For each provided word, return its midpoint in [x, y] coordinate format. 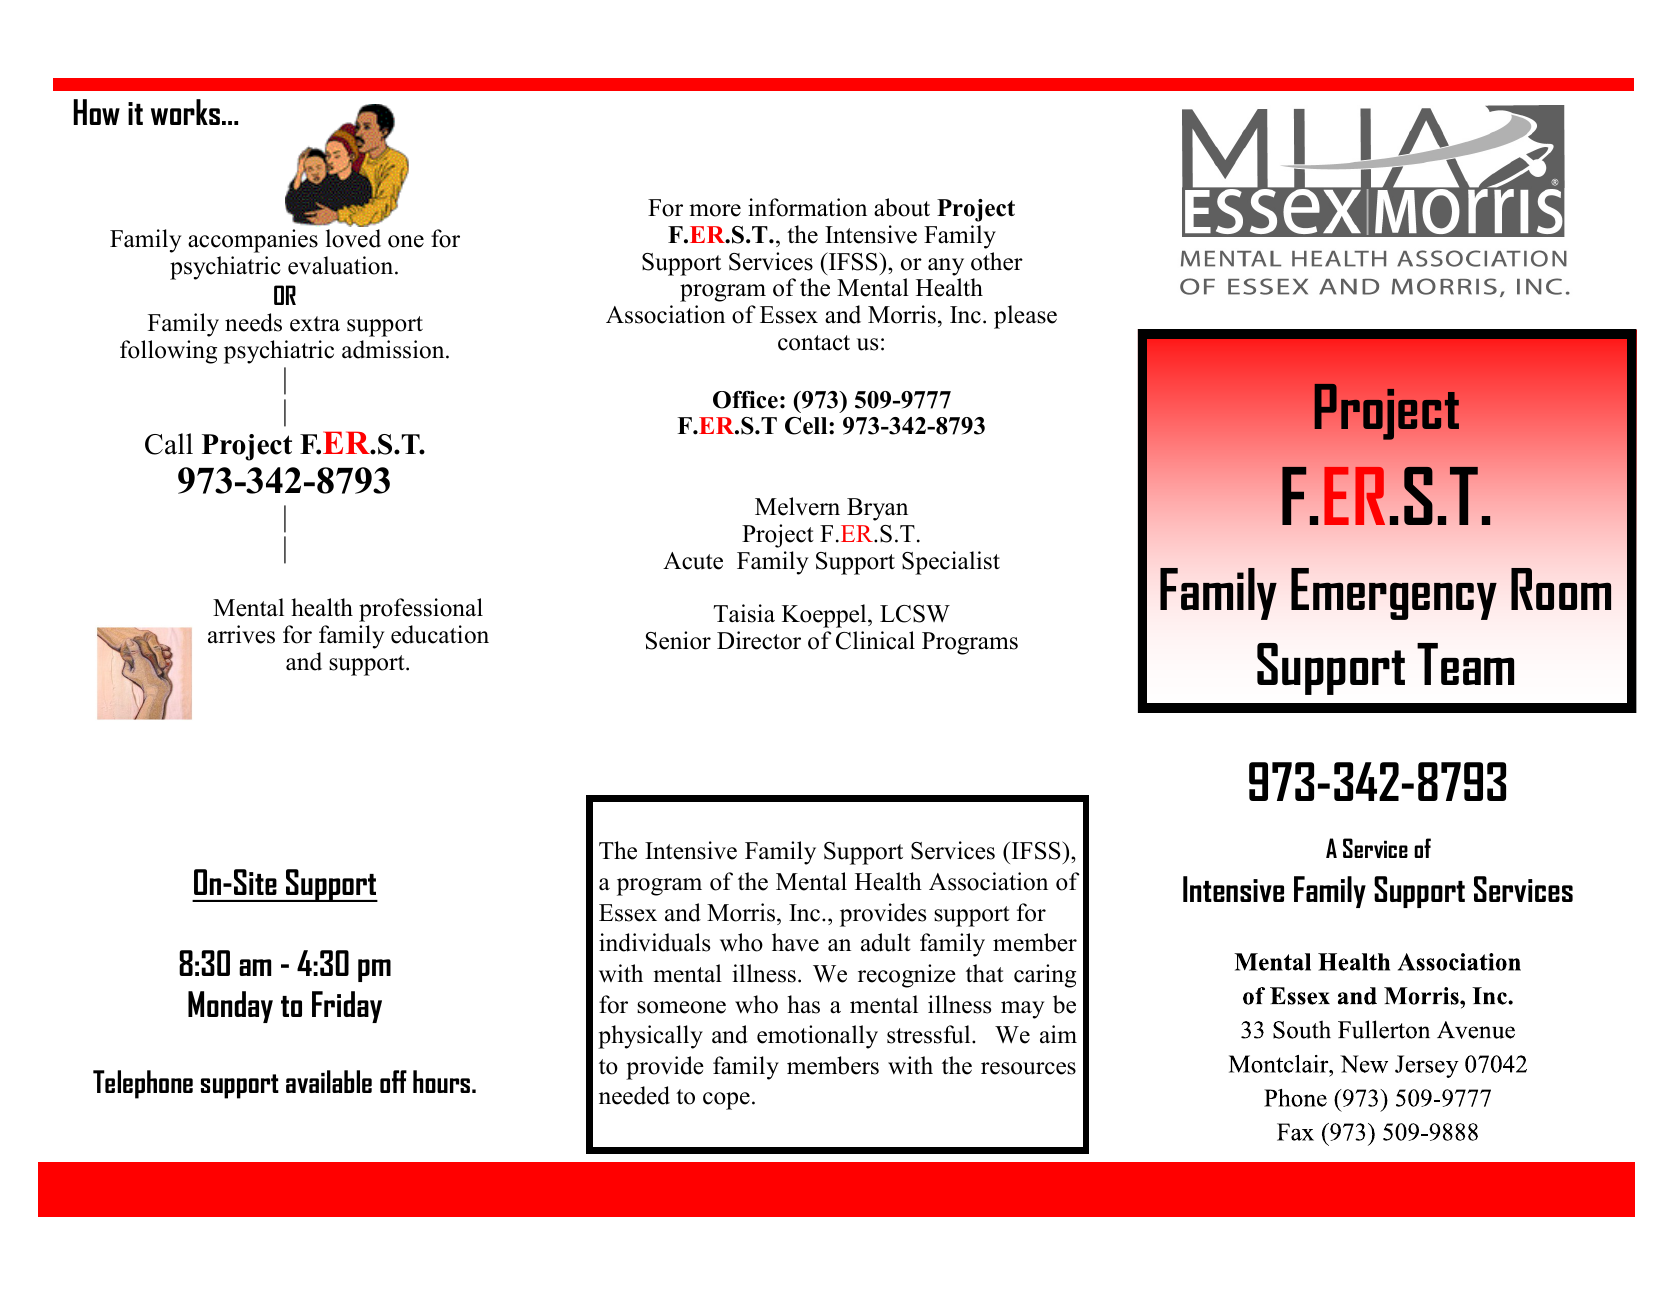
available [329, 1081]
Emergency [1394, 594]
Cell [807, 426]
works [185, 112]
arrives [241, 634]
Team [1465, 664]
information [807, 207]
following [168, 352]
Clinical [875, 640]
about [902, 207]
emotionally [817, 1037]
